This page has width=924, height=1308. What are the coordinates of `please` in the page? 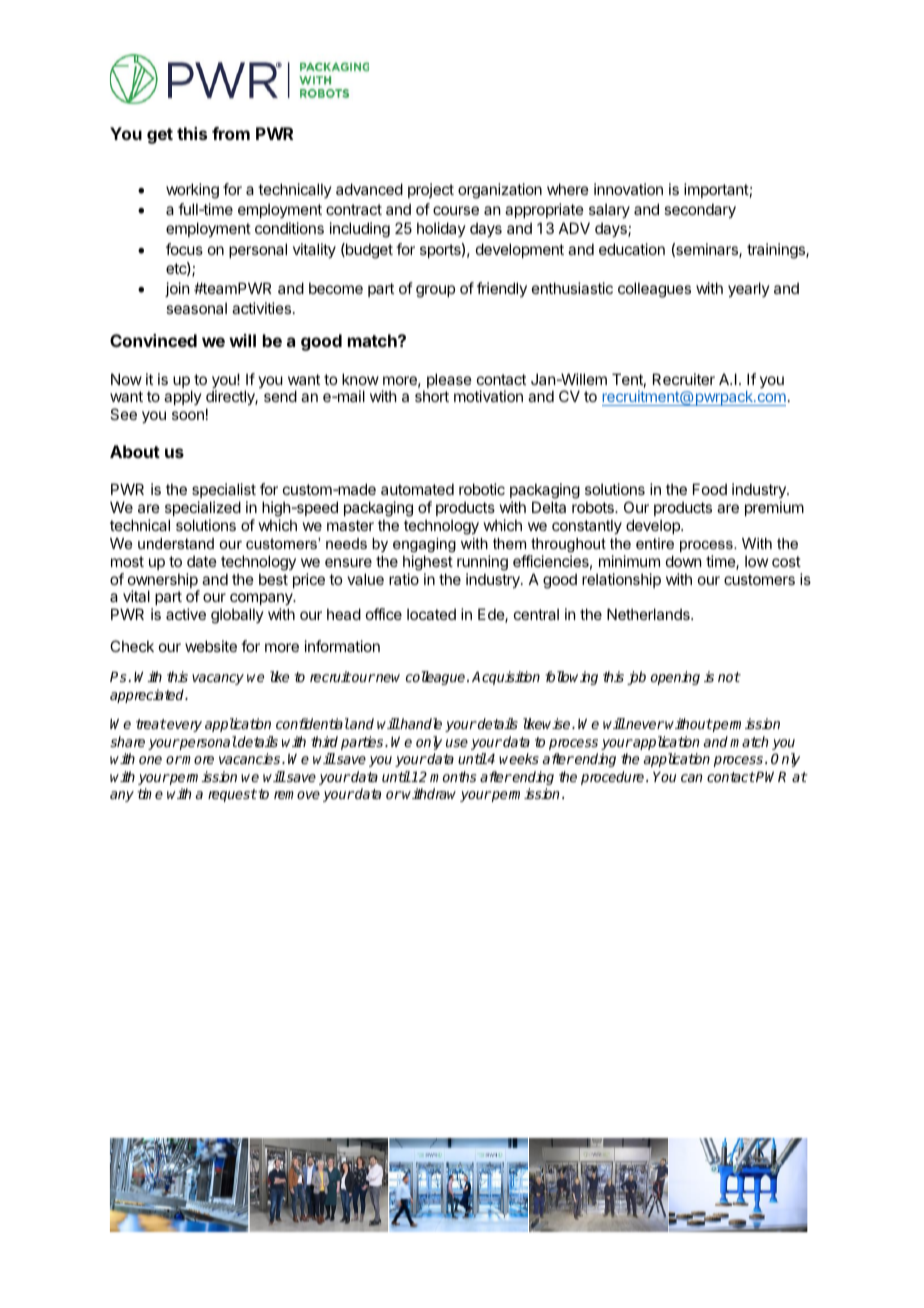 It's located at (449, 380).
